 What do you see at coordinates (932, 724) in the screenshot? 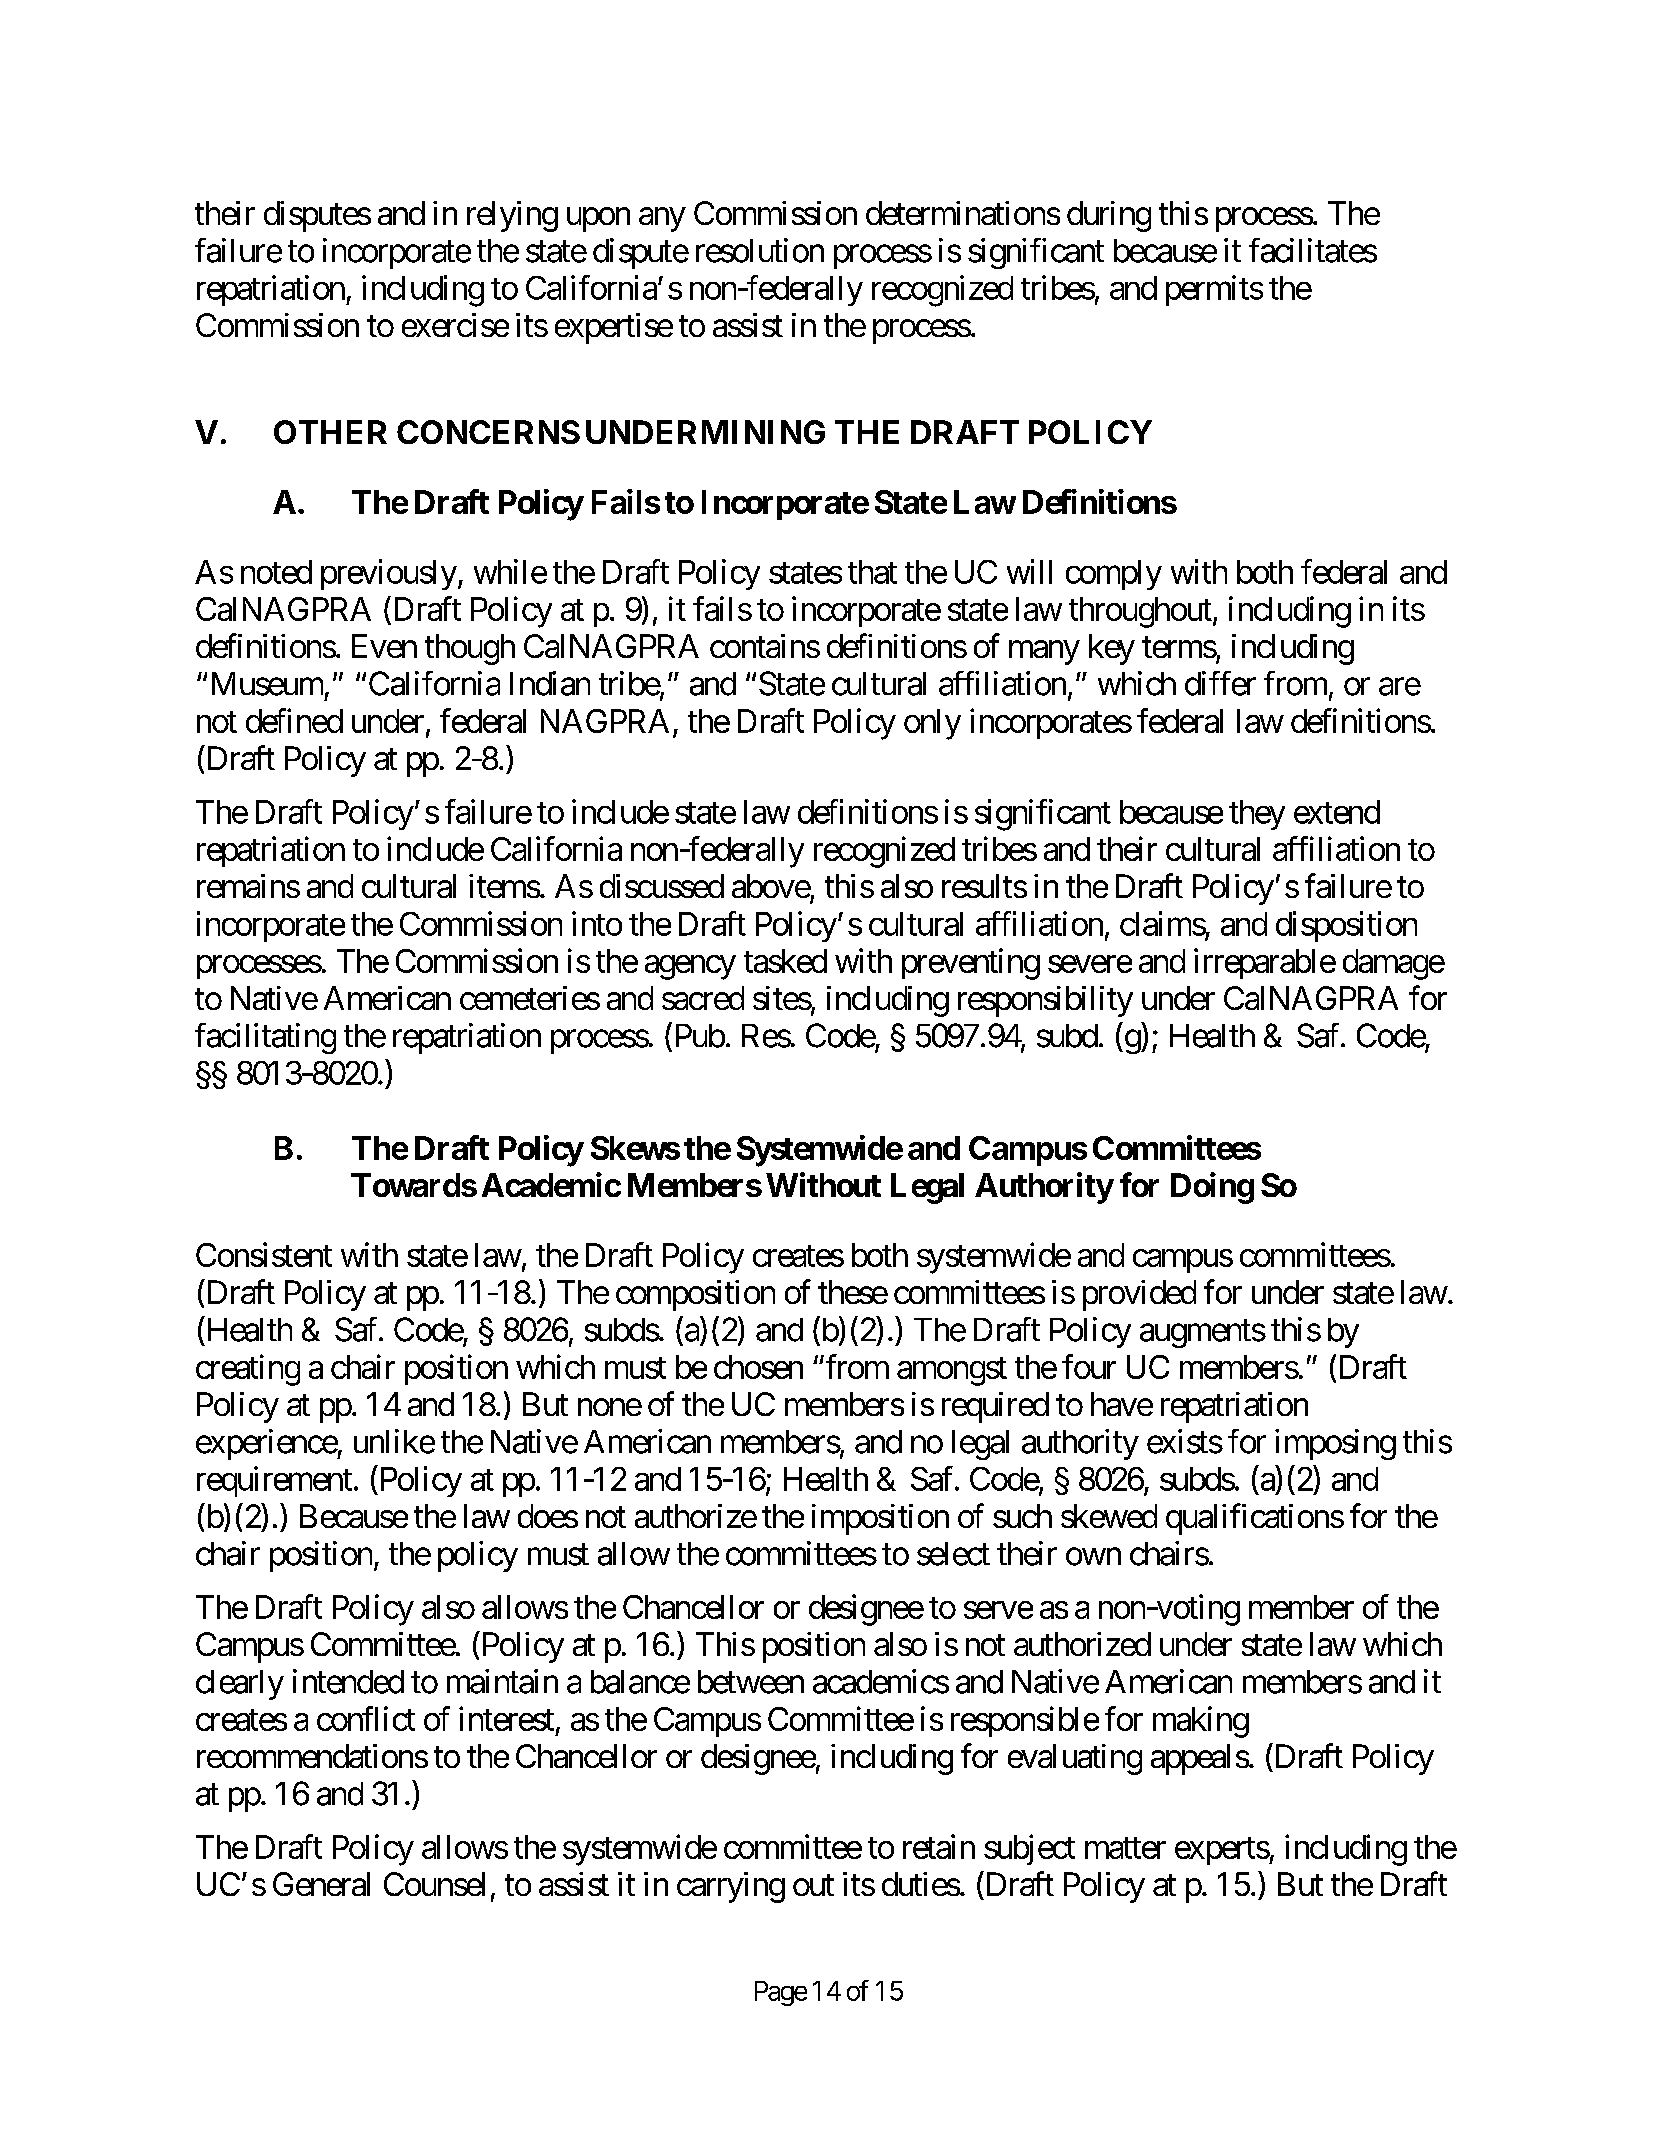
I see `only` at bounding box center [932, 724].
